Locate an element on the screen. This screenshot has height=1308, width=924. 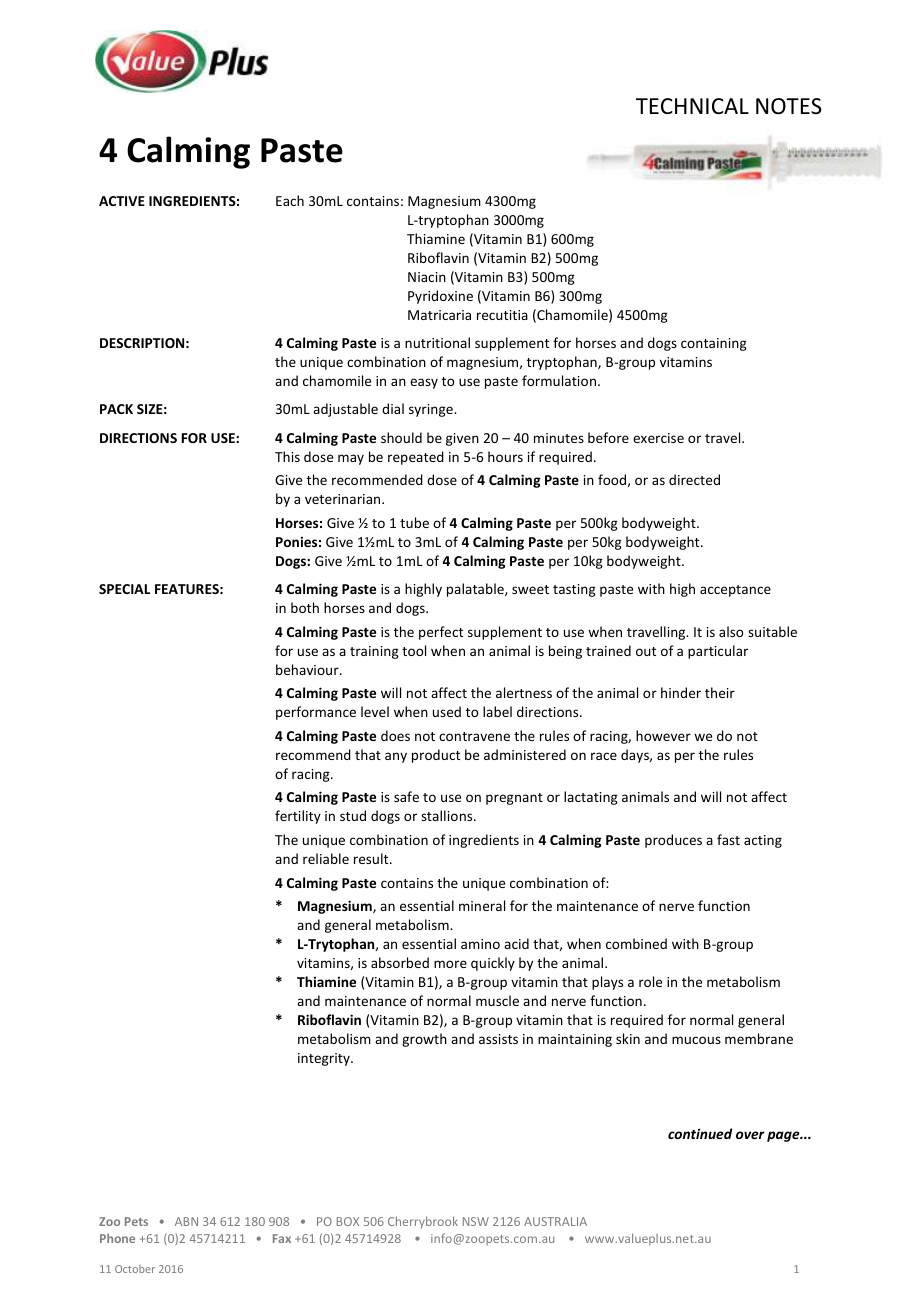
behaviour is located at coordinates (308, 669).
